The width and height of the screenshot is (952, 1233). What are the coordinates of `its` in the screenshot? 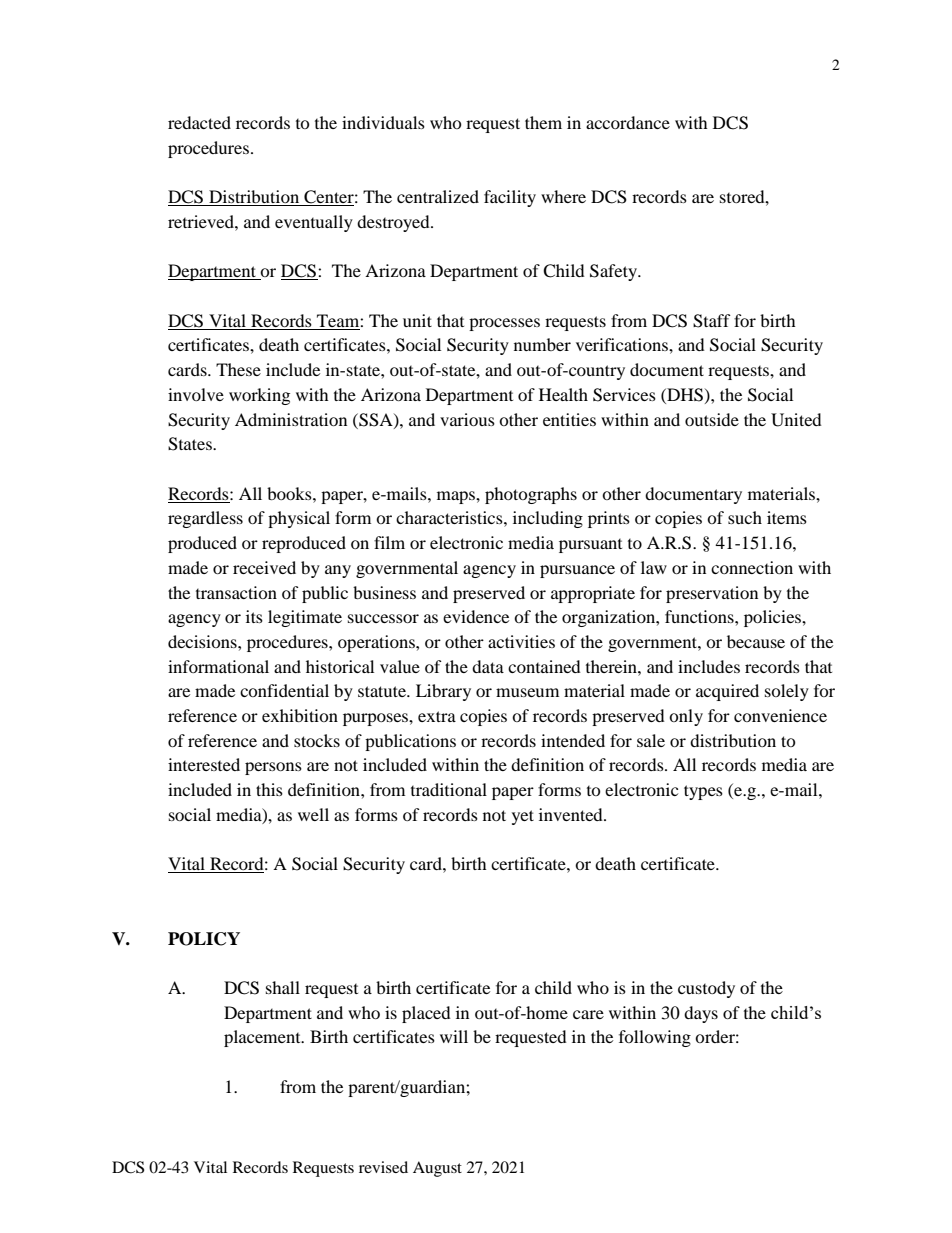 It's located at (254, 616).
